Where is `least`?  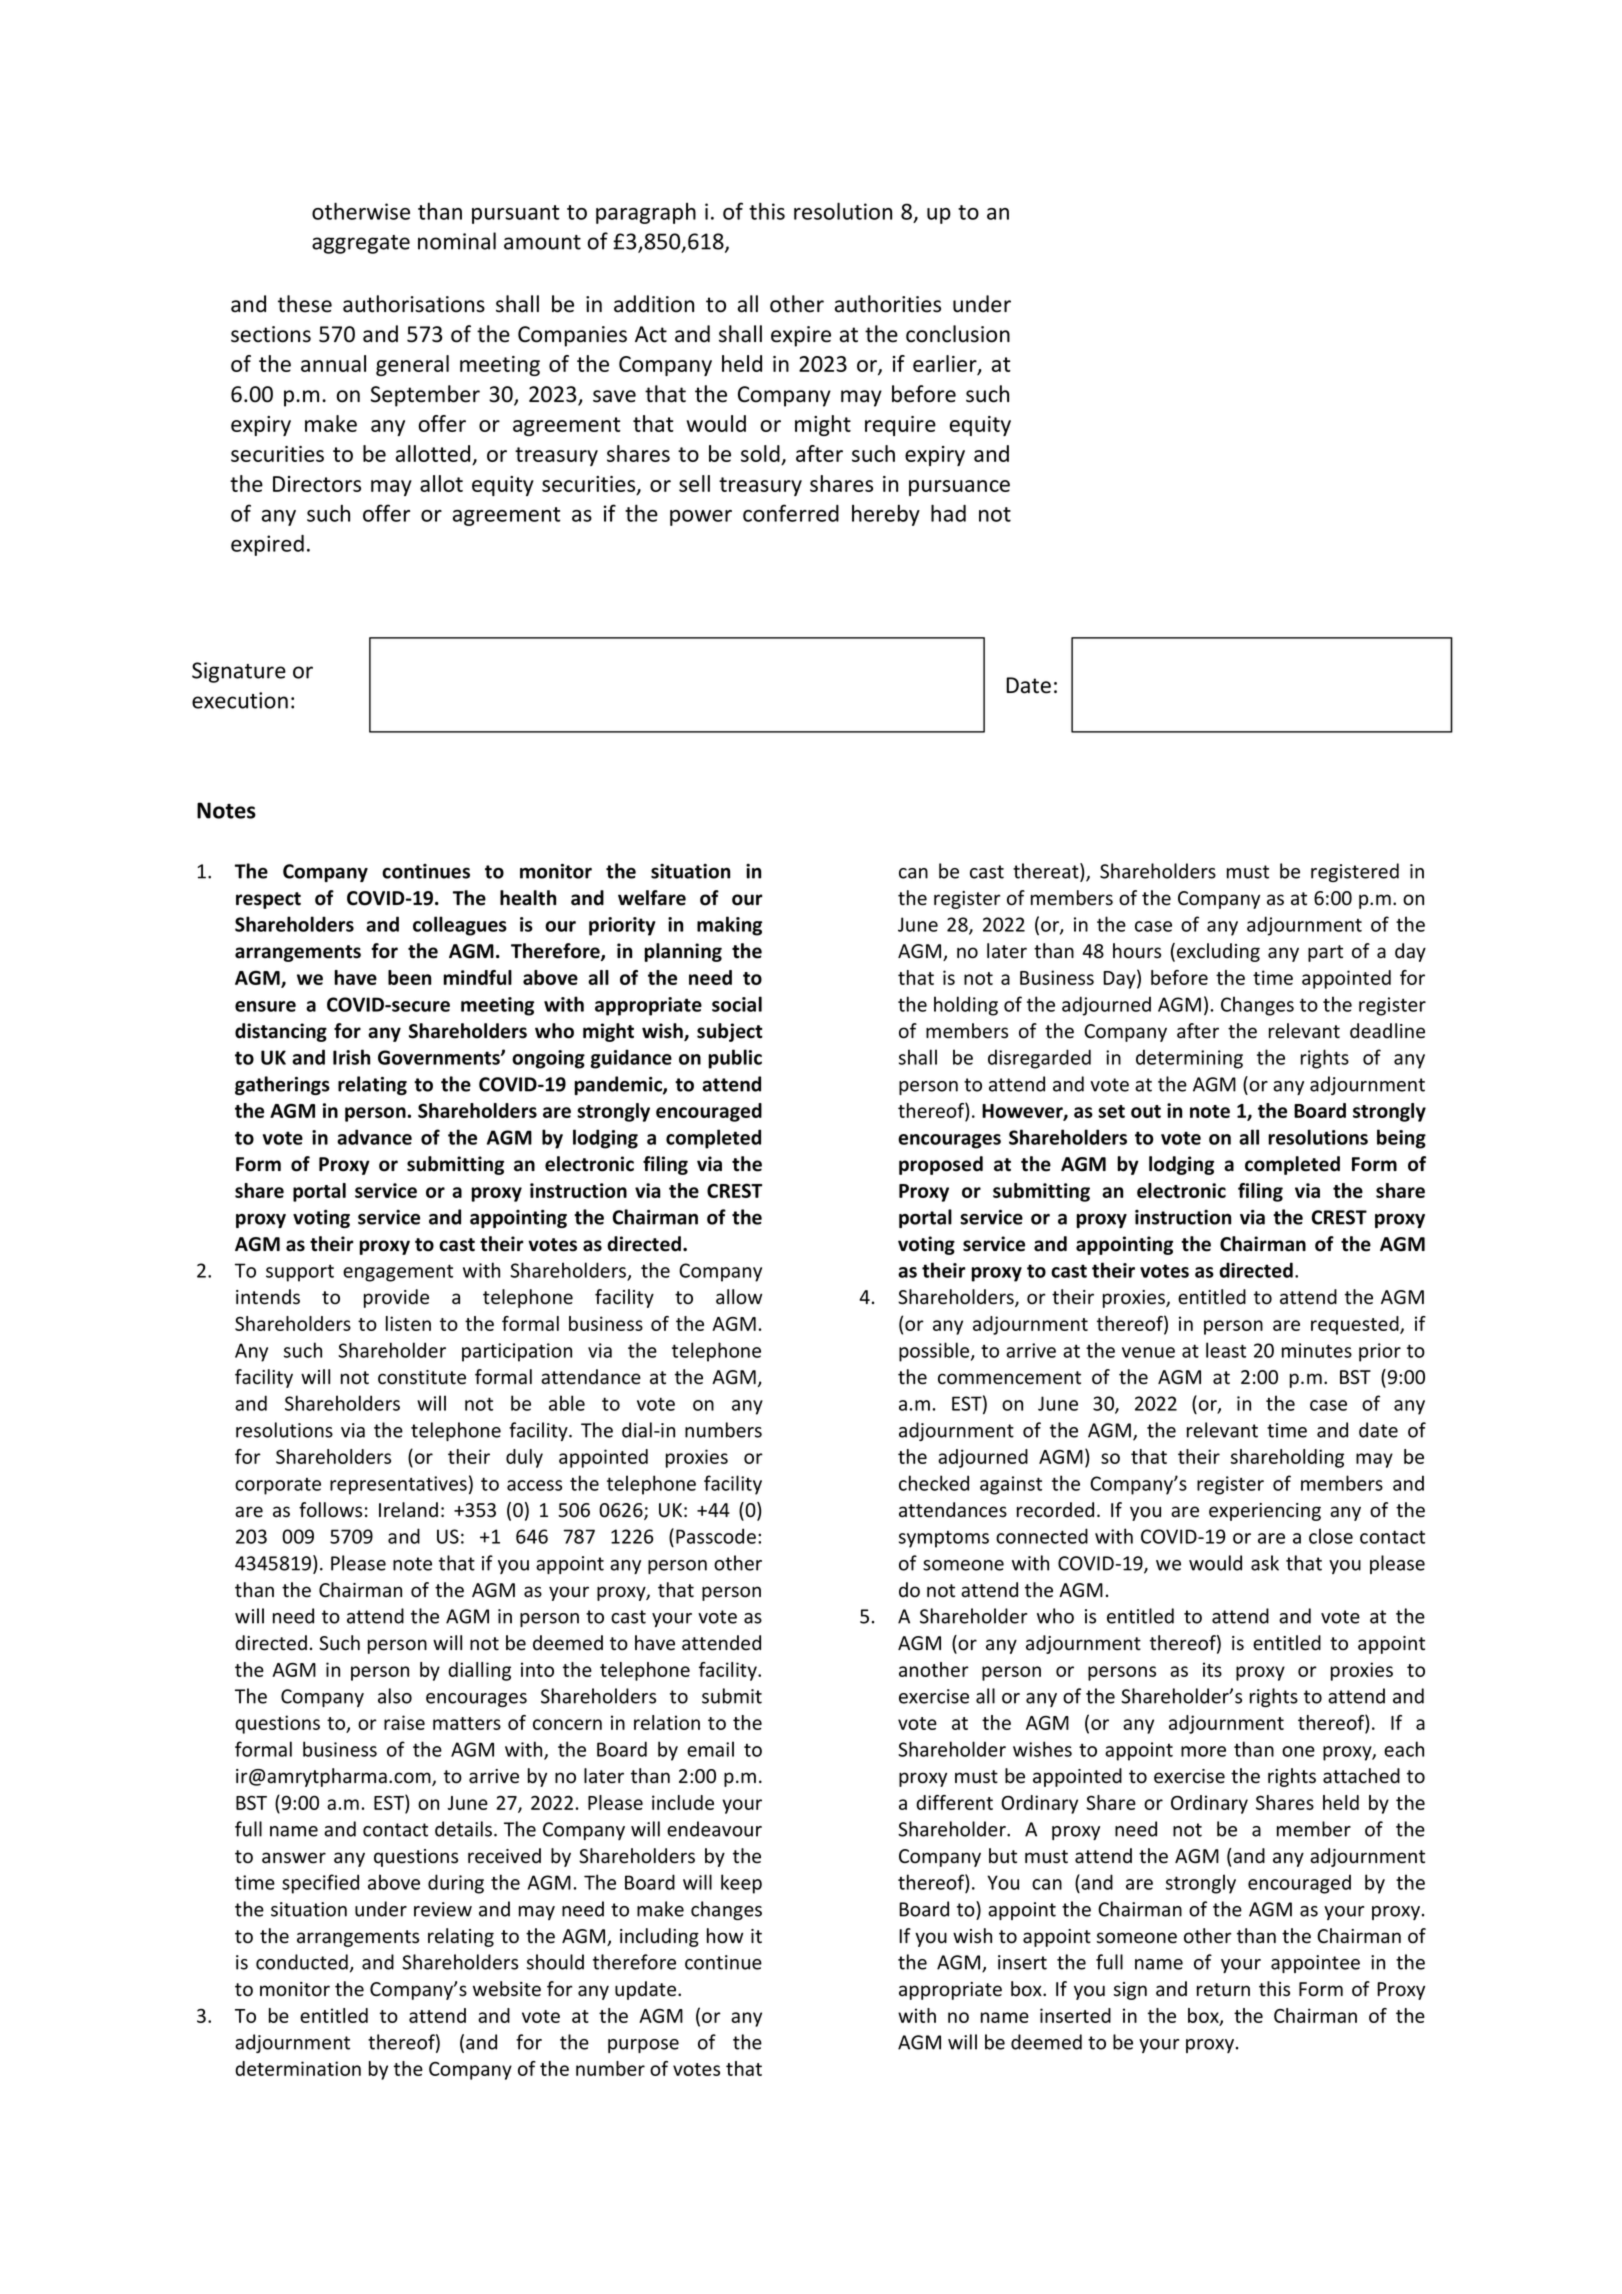 least is located at coordinates (1226, 1350).
